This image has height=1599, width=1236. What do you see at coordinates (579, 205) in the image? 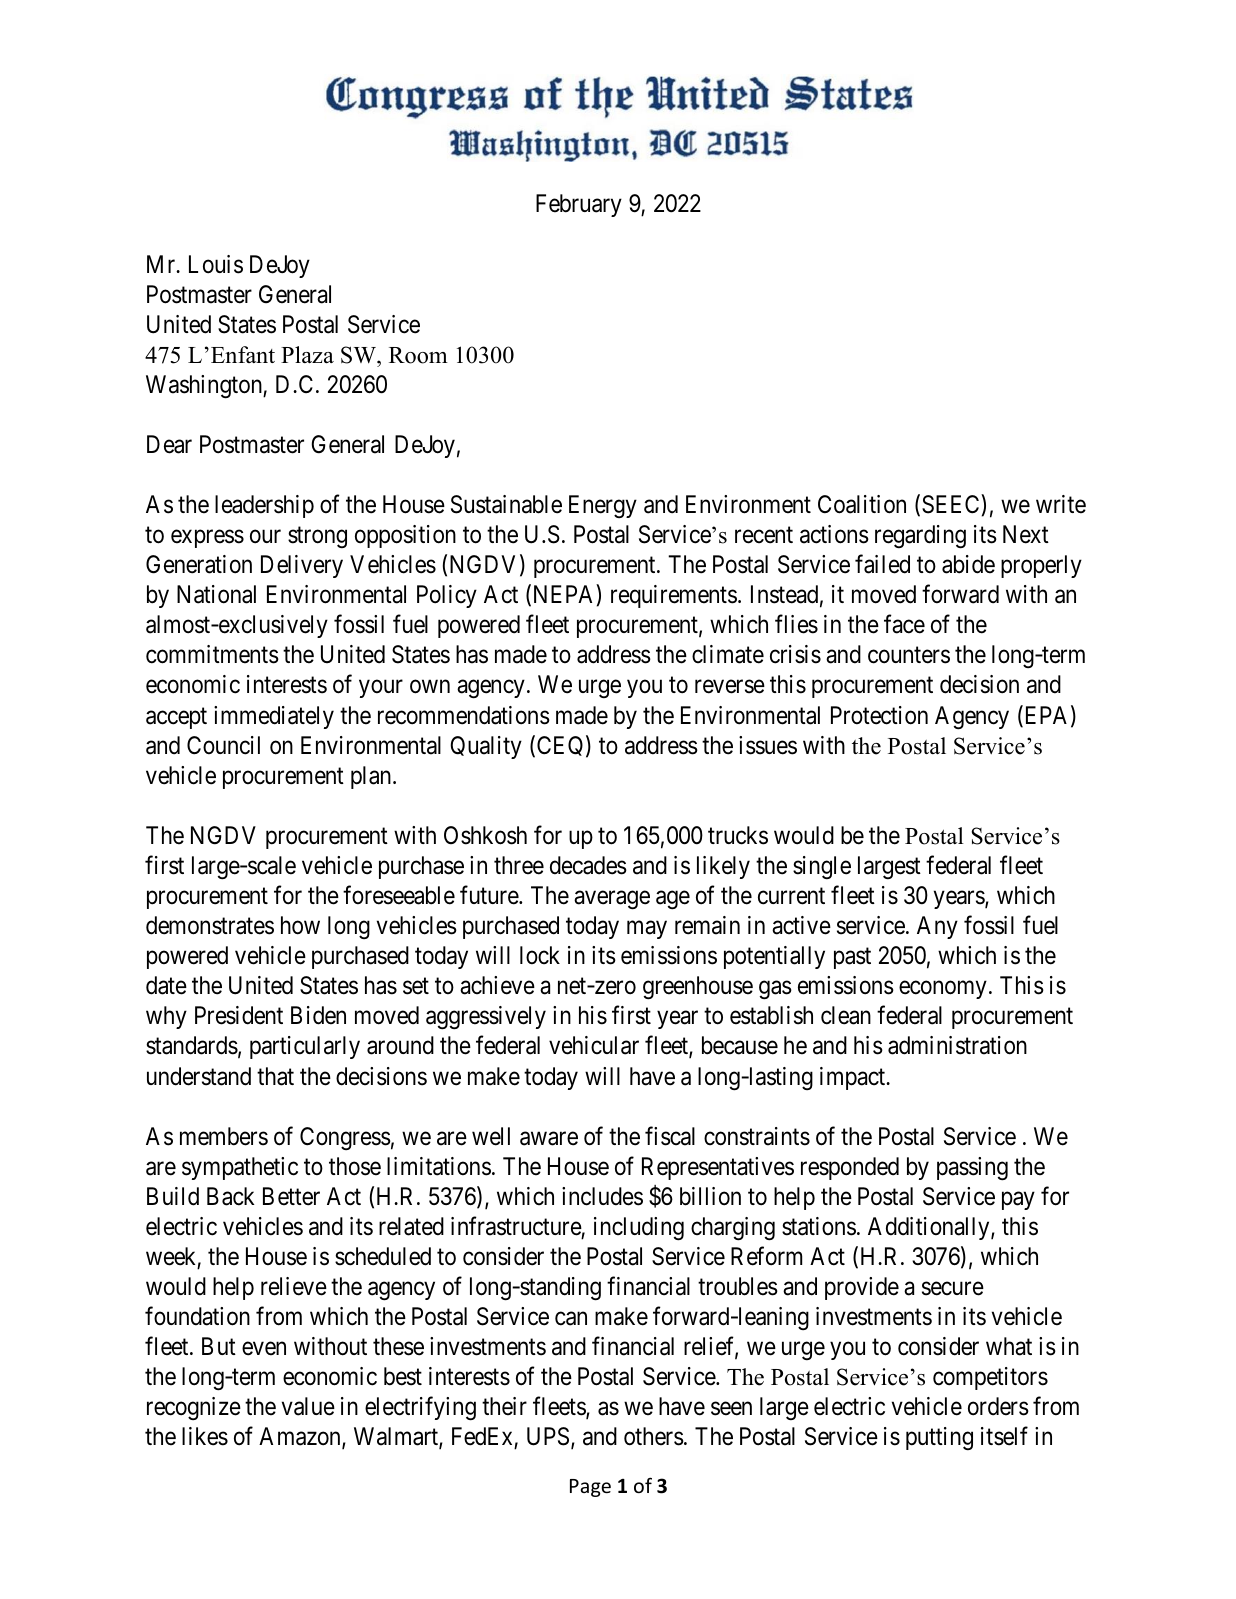
I see `February` at bounding box center [579, 205].
